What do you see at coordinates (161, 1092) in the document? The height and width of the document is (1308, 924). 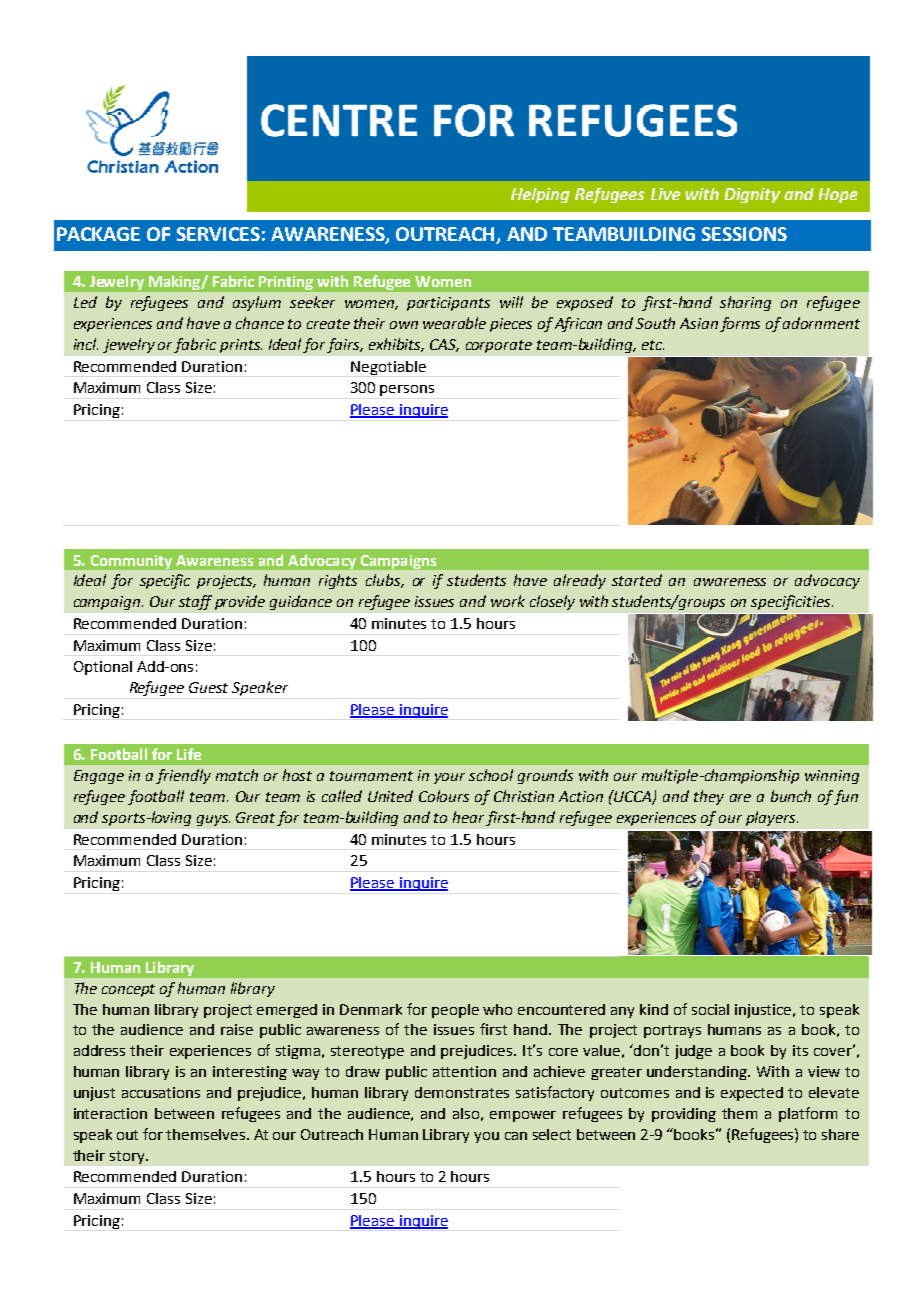 I see `accusations` at bounding box center [161, 1092].
